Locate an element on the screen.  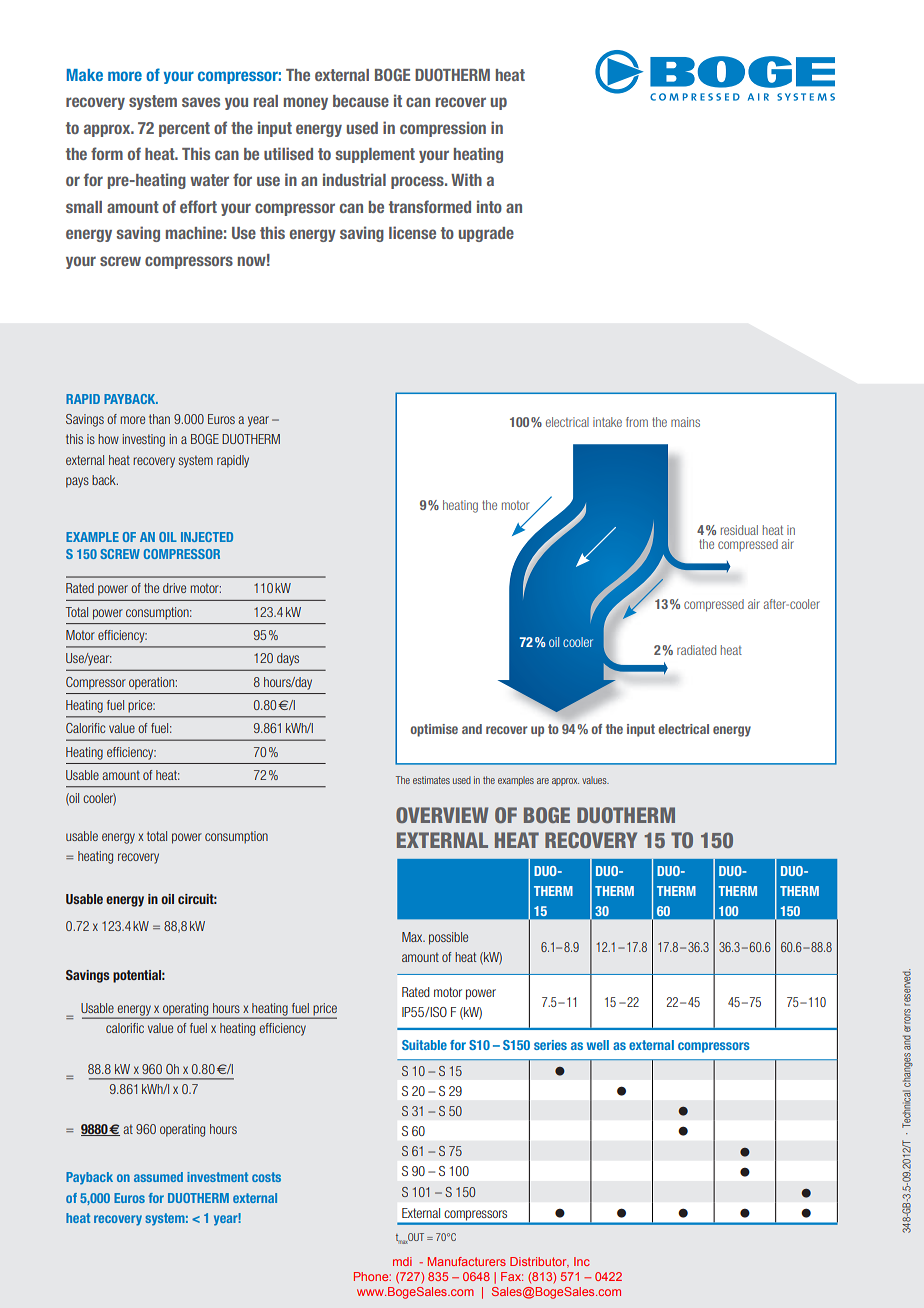
mdi is located at coordinates (402, 1261).
